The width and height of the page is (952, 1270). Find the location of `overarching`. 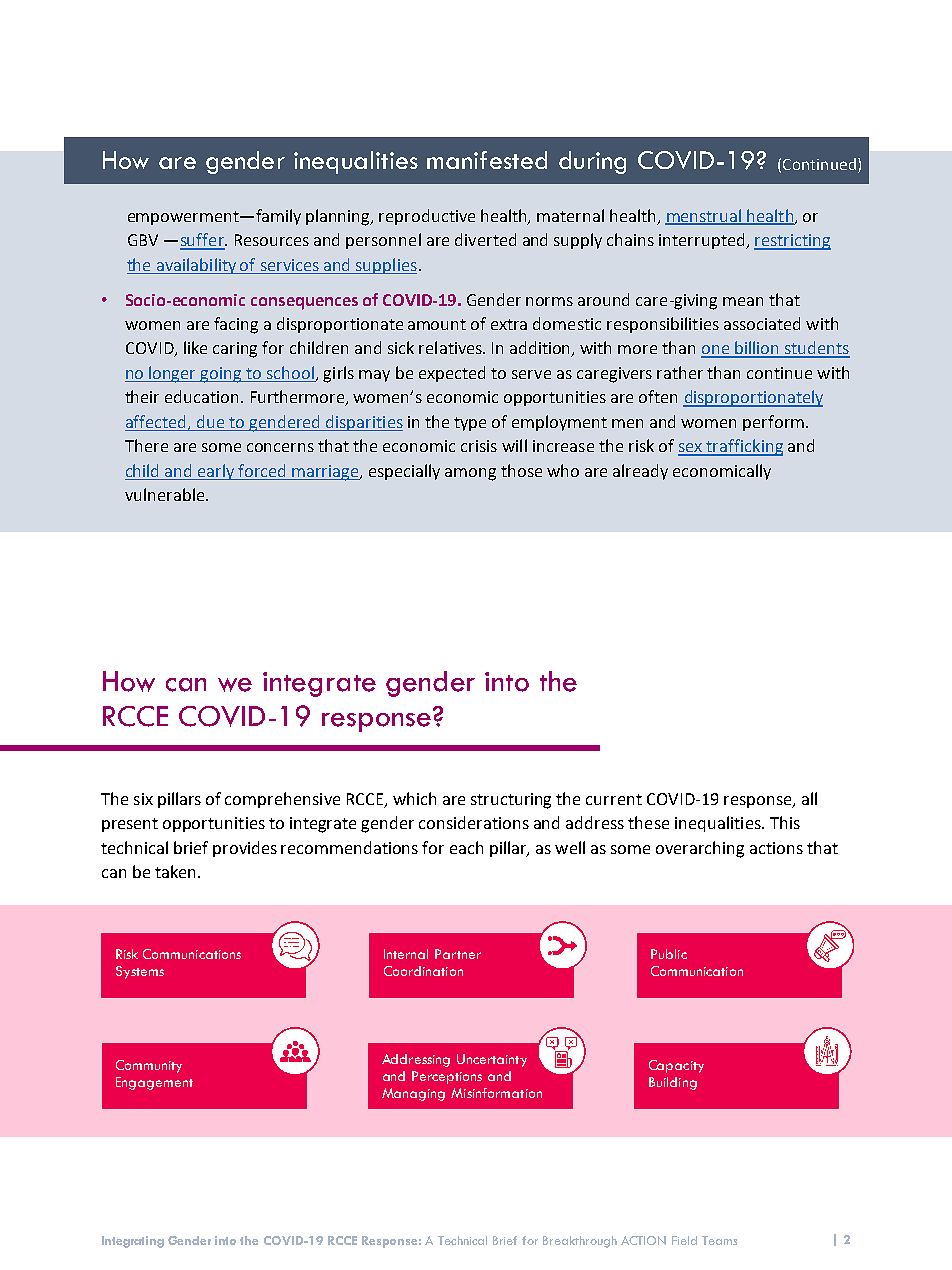

overarching is located at coordinates (700, 849).
